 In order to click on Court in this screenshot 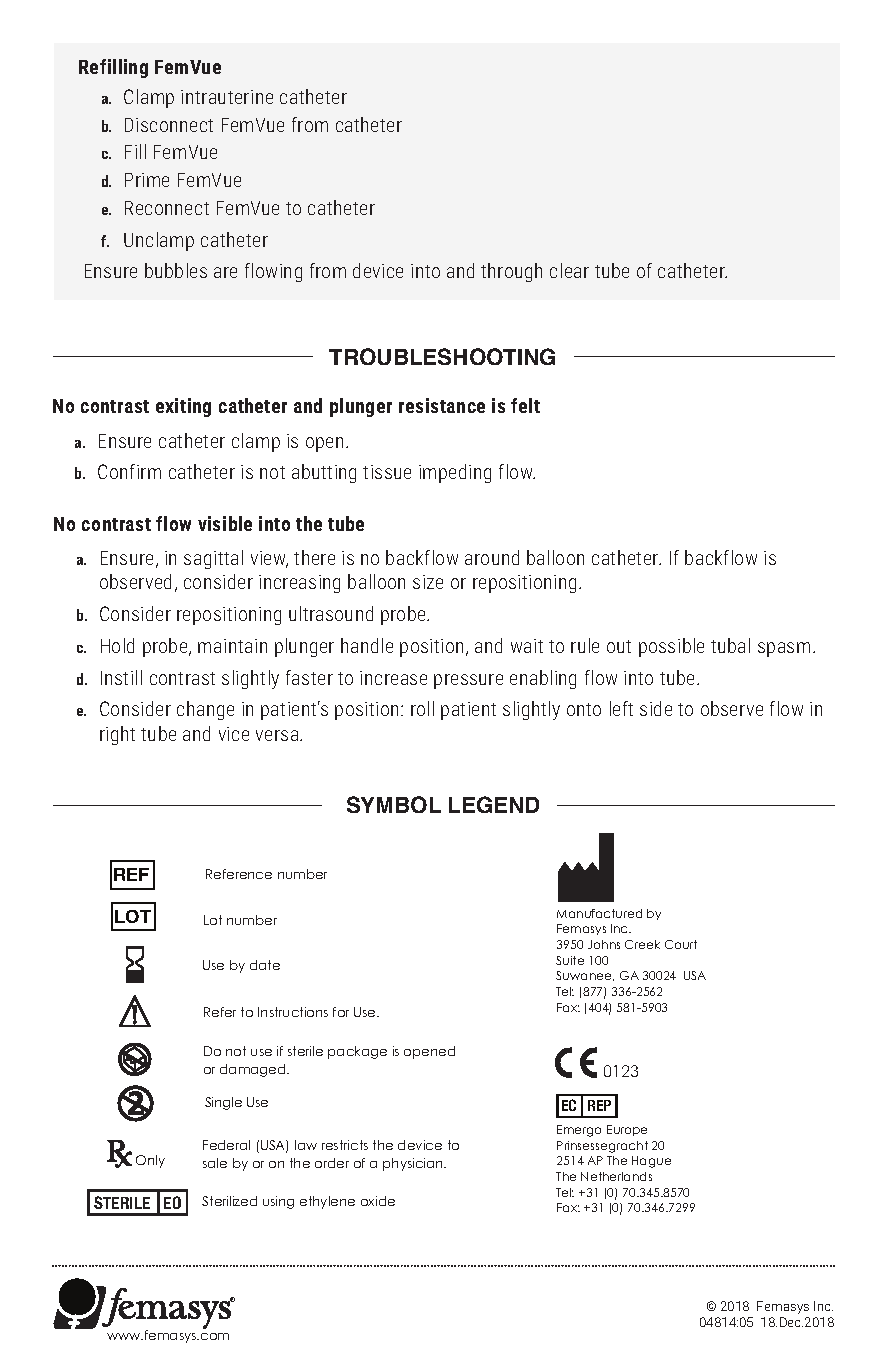, I will do `click(681, 944)`.
